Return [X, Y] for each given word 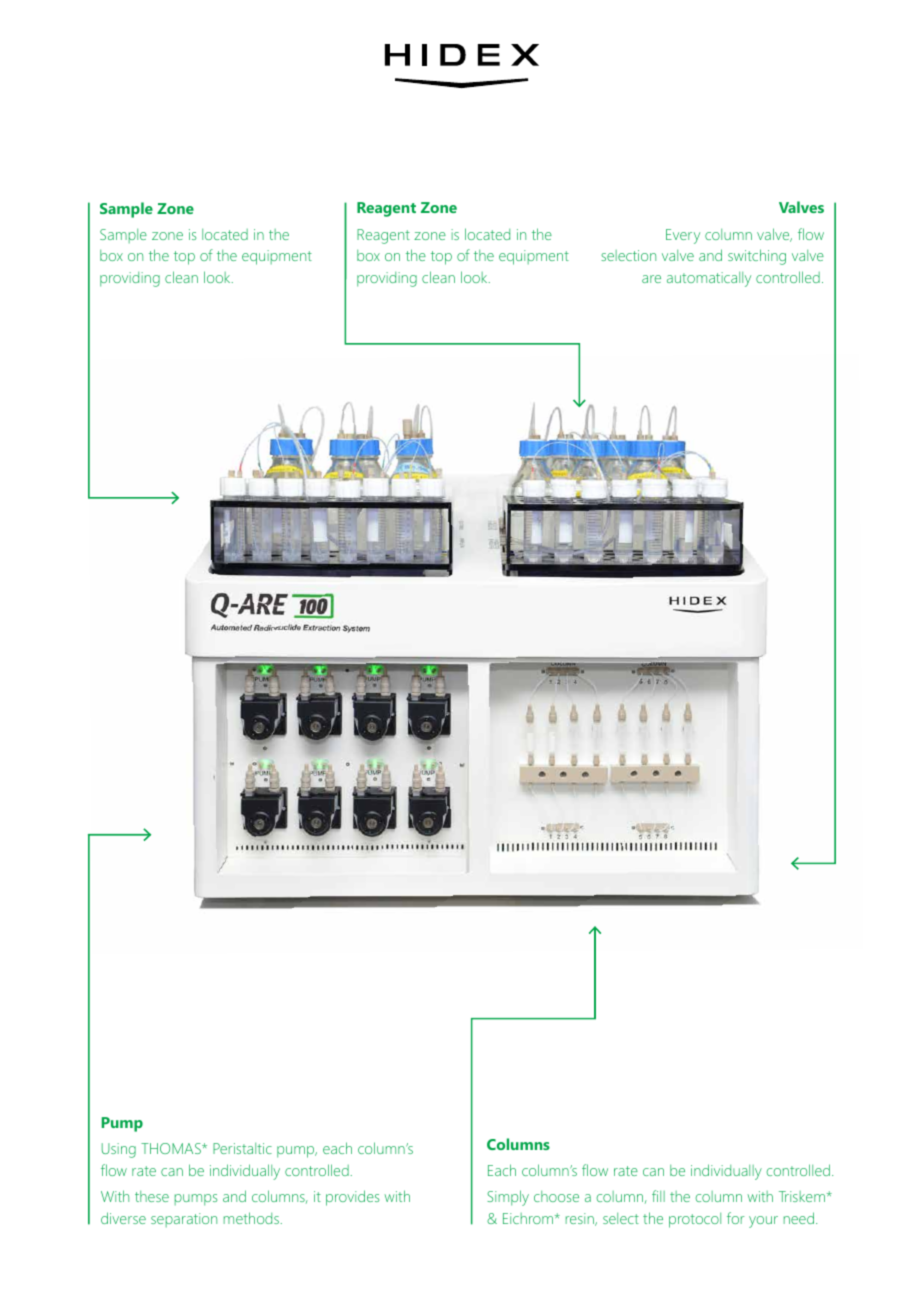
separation [184, 1220]
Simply [508, 1198]
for [736, 1218]
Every [683, 236]
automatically [709, 279]
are [651, 279]
